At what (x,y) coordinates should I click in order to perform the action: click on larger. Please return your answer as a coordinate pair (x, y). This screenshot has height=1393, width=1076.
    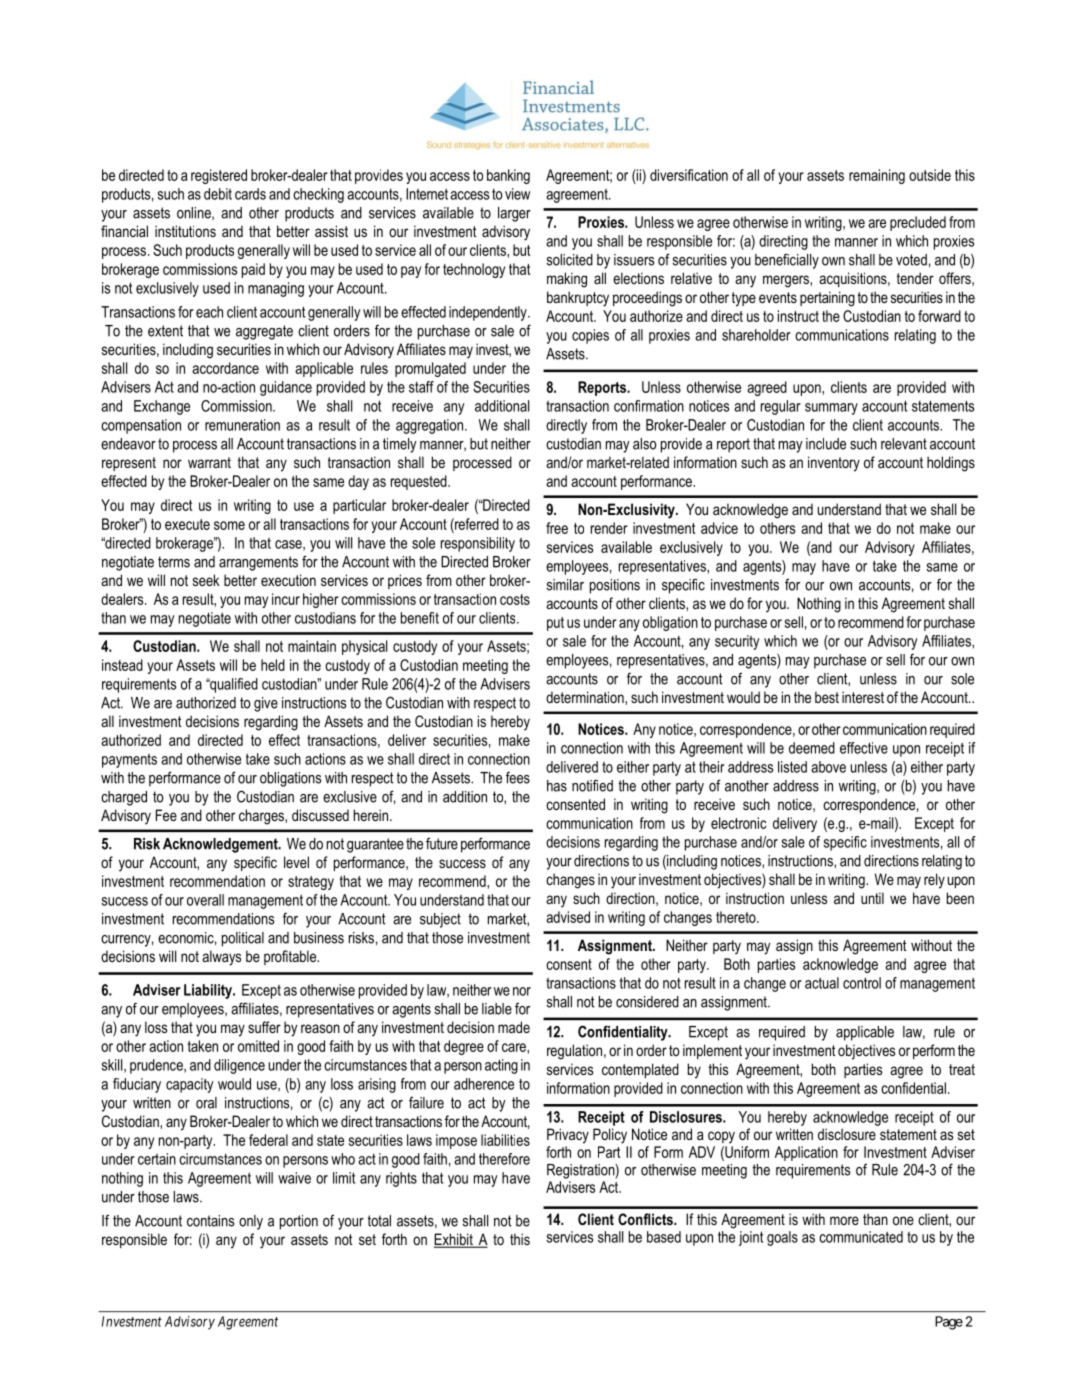
    Looking at the image, I should click on (514, 214).
